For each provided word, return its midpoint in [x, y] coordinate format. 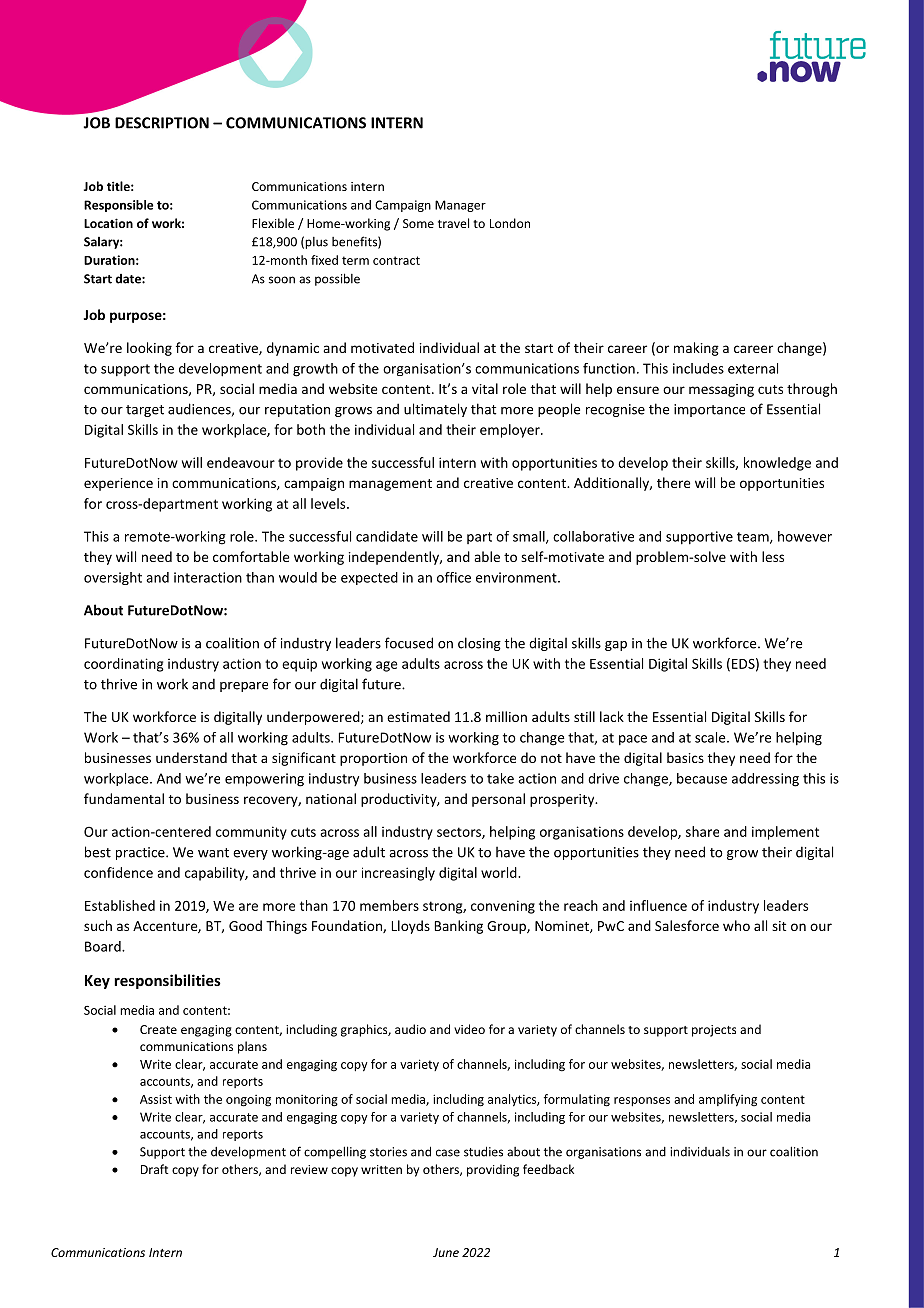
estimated [418, 716]
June [446, 1252]
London [510, 223]
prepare [244, 687]
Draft [154, 1169]
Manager [460, 206]
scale [711, 737]
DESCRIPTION [162, 123]
